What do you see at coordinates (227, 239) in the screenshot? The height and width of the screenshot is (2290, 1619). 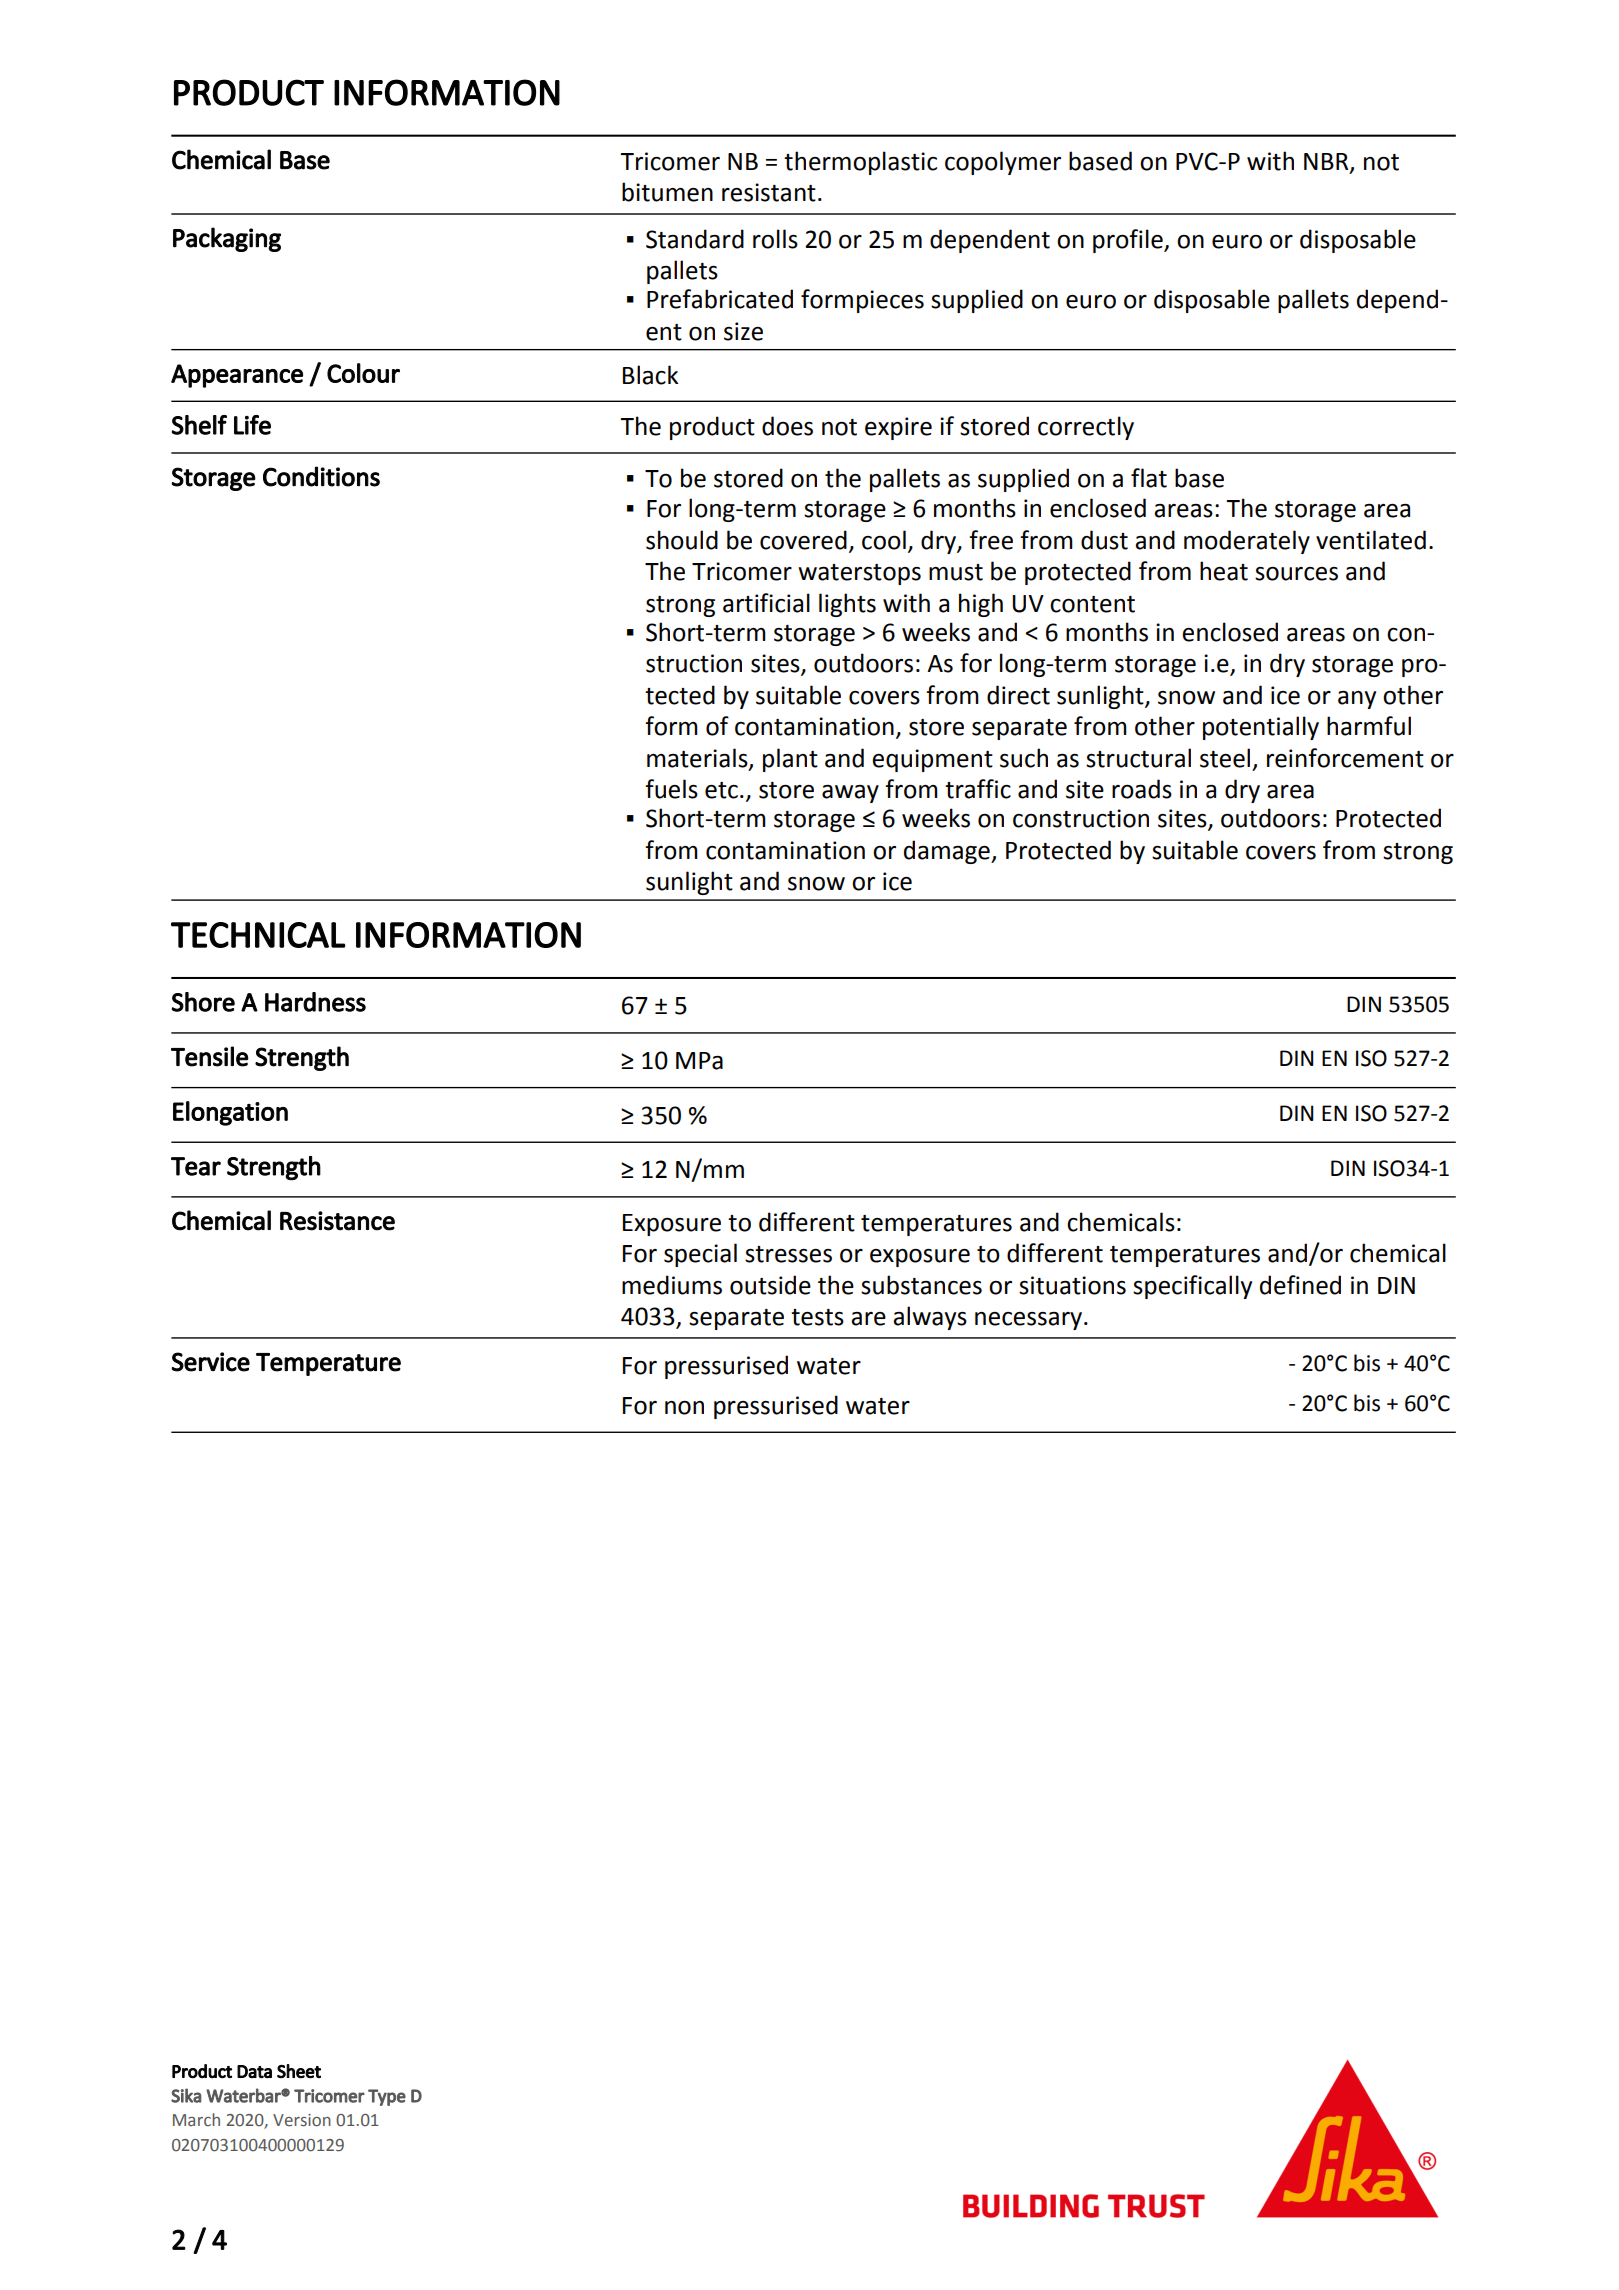 I see `Packaging` at bounding box center [227, 239].
